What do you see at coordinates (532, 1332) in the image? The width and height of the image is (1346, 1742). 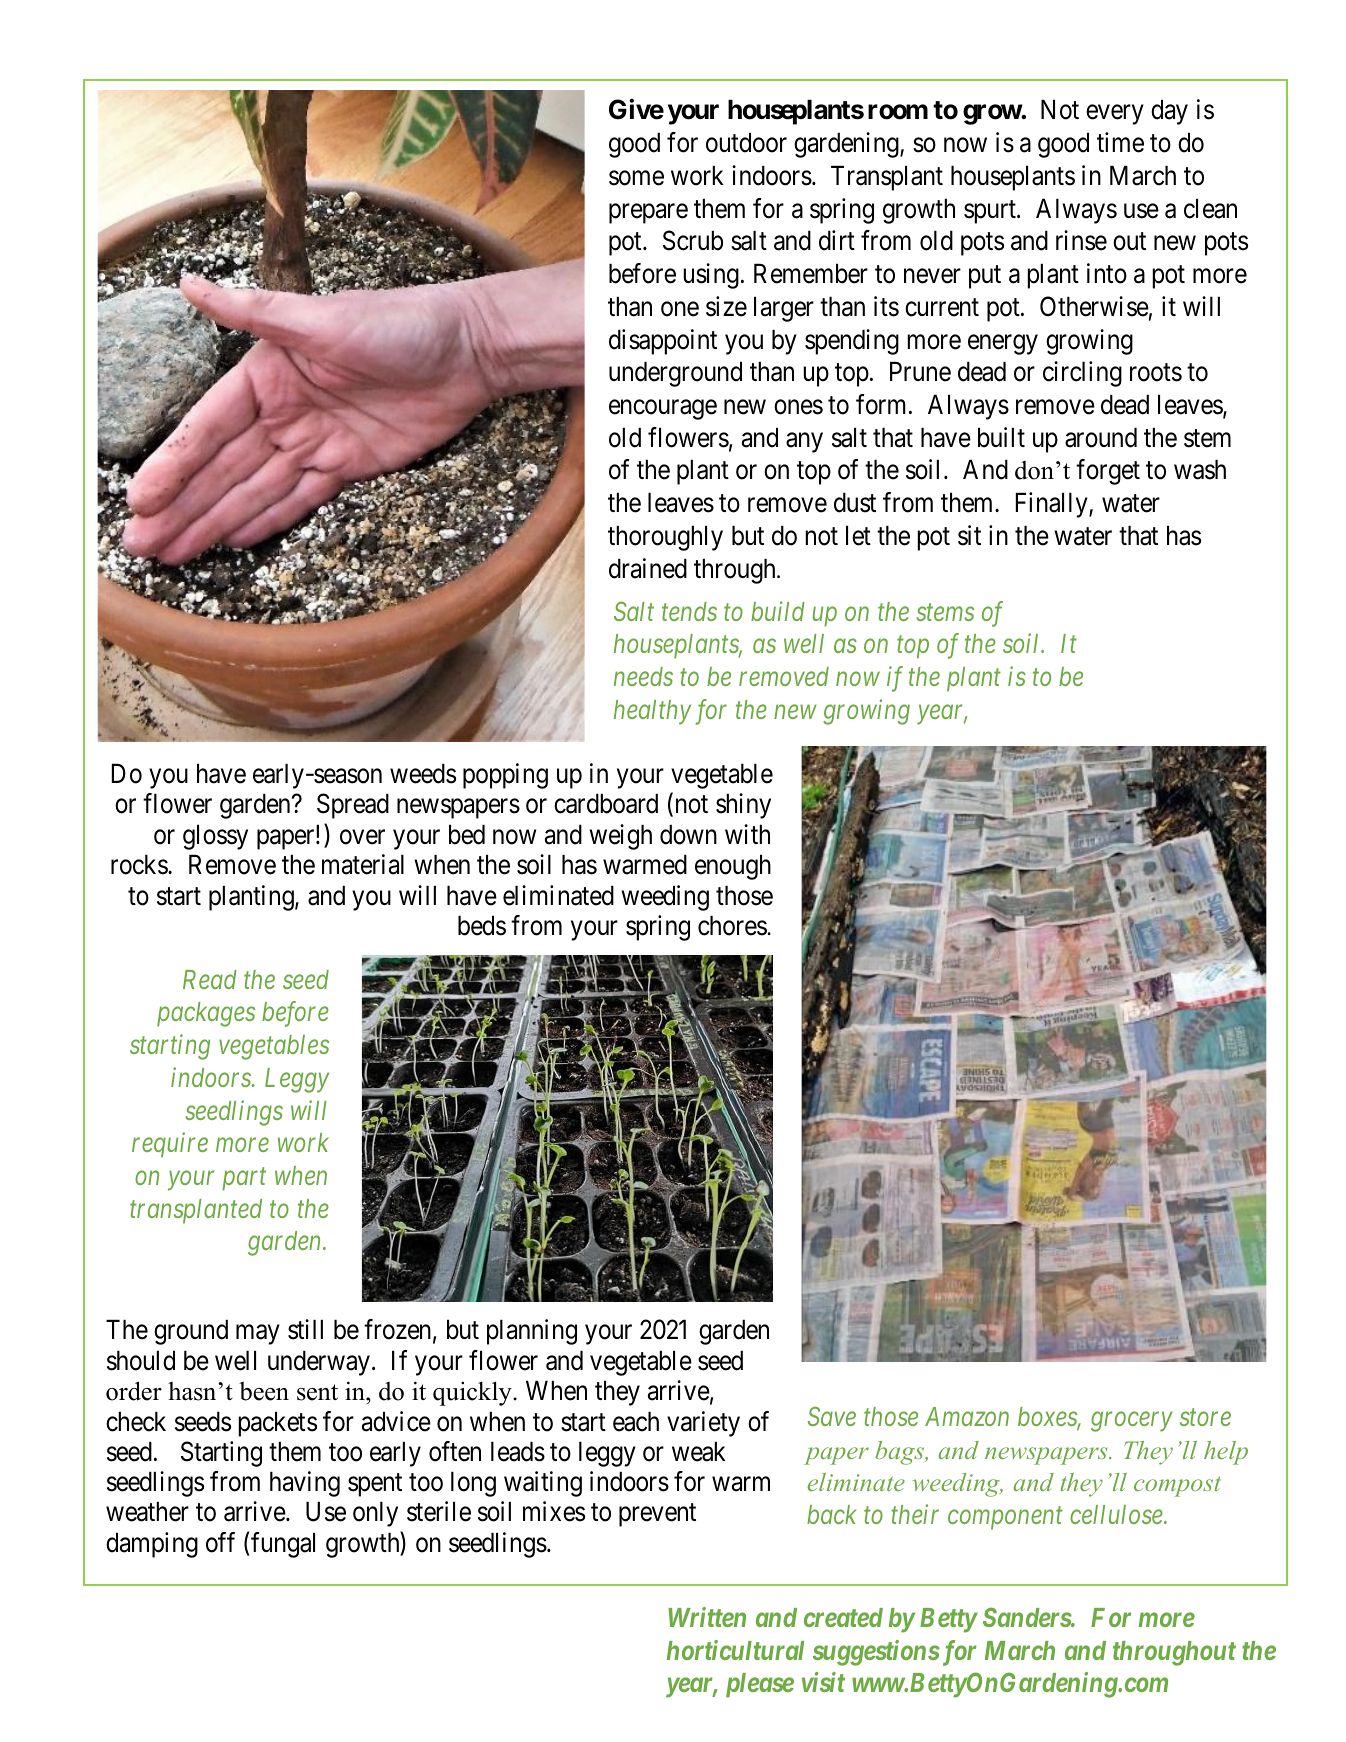 I see `planning` at bounding box center [532, 1332].
